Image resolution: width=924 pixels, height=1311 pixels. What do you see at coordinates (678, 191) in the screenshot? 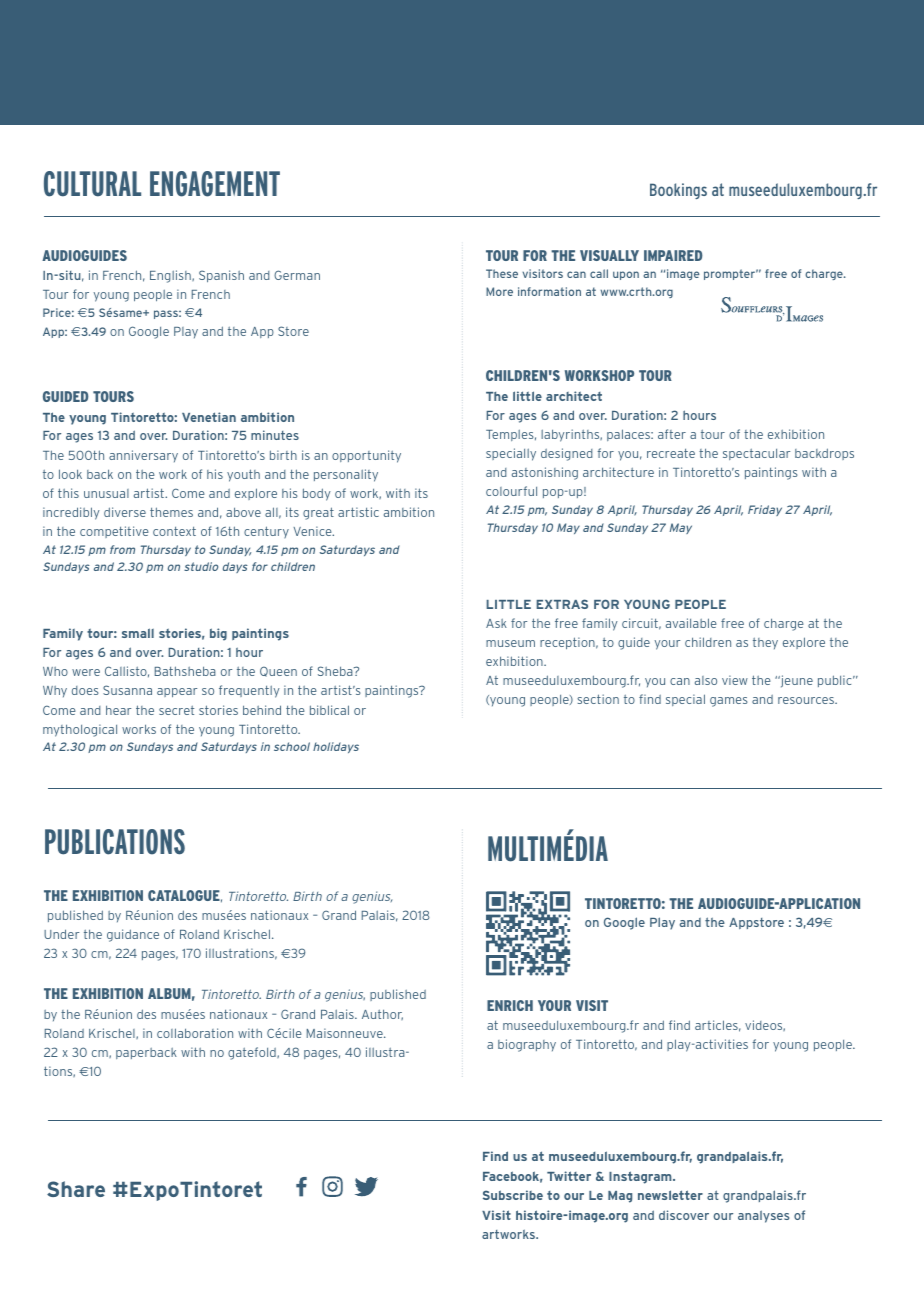
I see `Bookings` at bounding box center [678, 191].
